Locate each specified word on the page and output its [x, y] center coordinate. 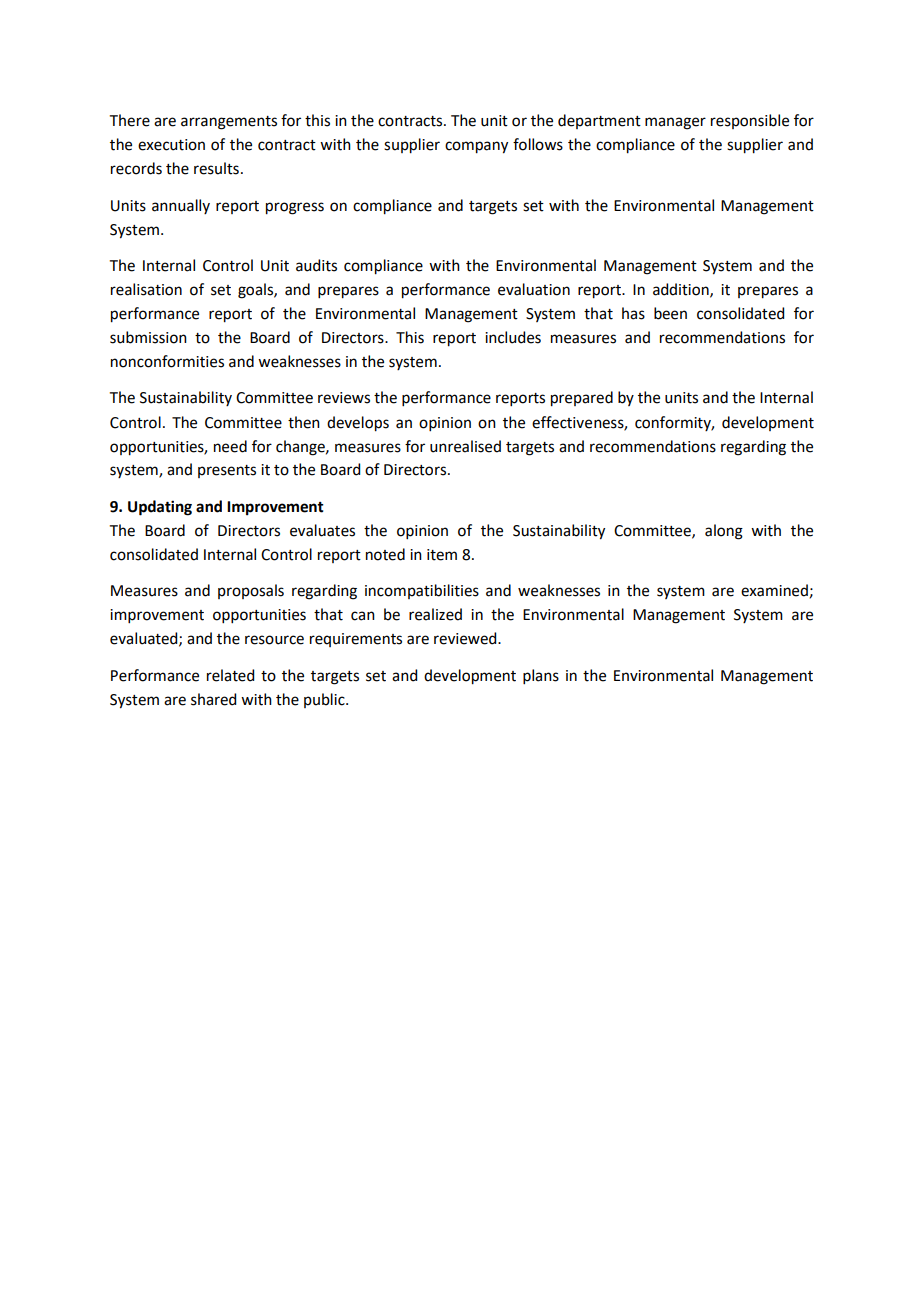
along [724, 532]
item [442, 555]
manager [675, 123]
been [670, 313]
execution [171, 145]
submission [148, 337]
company [476, 147]
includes [513, 337]
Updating [160, 508]
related [230, 675]
